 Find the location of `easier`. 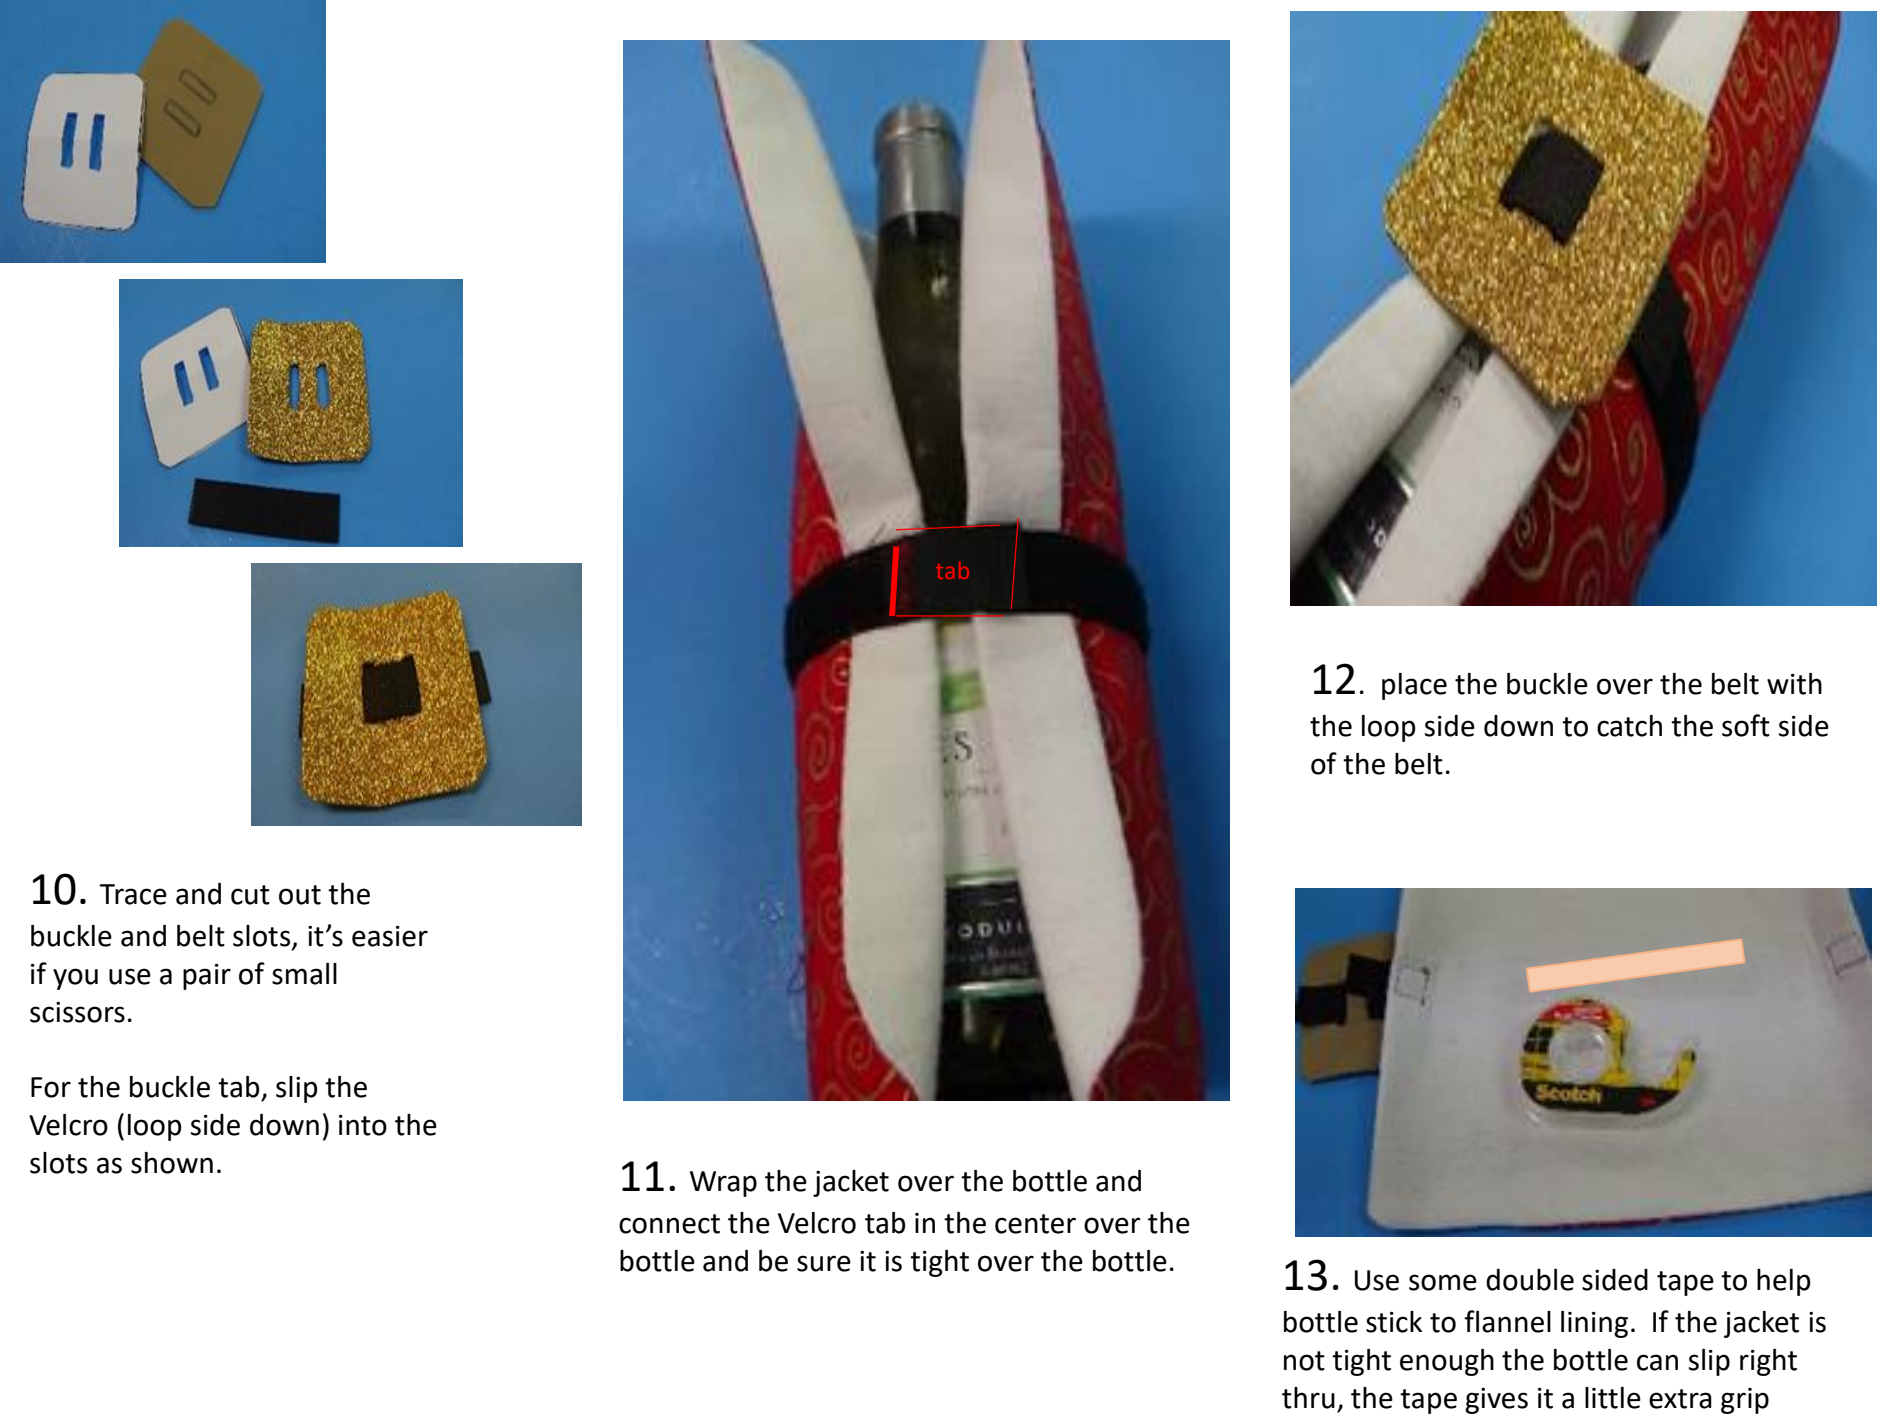

easier is located at coordinates (390, 936).
